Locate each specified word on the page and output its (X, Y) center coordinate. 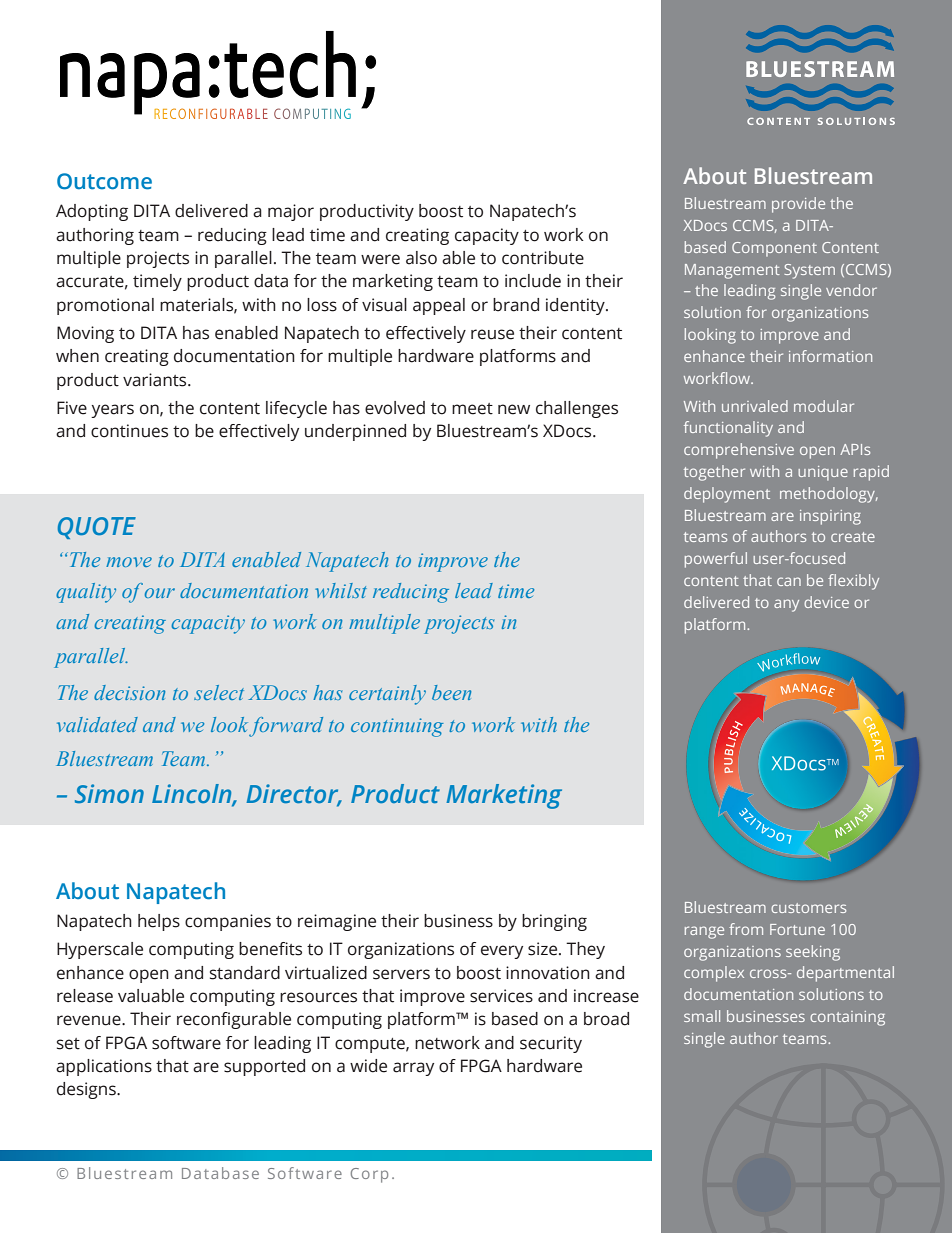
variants (156, 380)
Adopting (92, 212)
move (129, 562)
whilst (341, 590)
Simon (109, 793)
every (502, 952)
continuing (397, 727)
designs (87, 1090)
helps (159, 922)
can (789, 581)
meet (472, 409)
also (421, 258)
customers (808, 908)
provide (798, 205)
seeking (813, 953)
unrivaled (755, 406)
